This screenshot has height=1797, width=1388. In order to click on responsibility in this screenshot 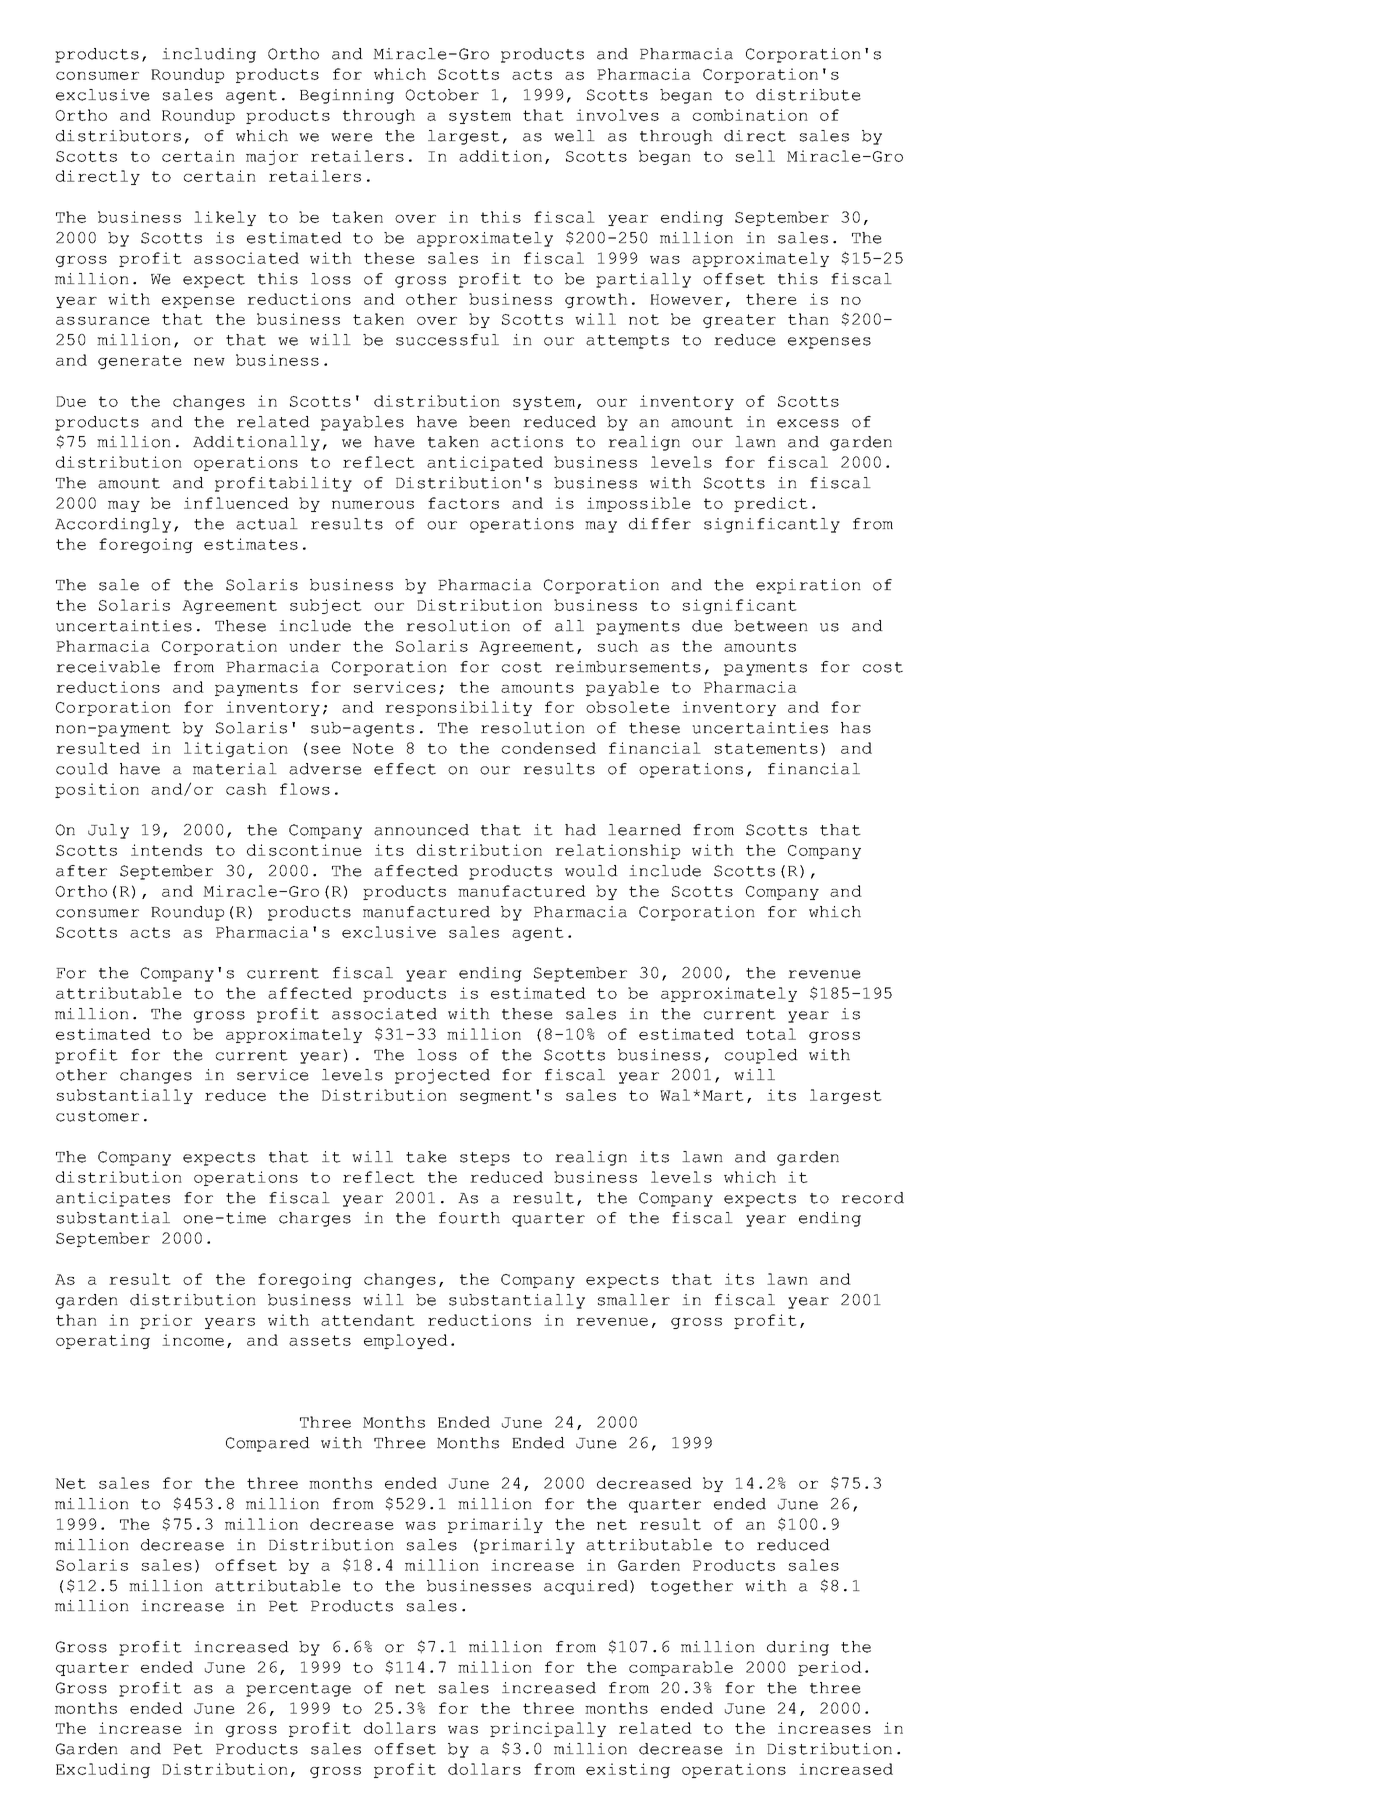, I will do `click(458, 708)`.
